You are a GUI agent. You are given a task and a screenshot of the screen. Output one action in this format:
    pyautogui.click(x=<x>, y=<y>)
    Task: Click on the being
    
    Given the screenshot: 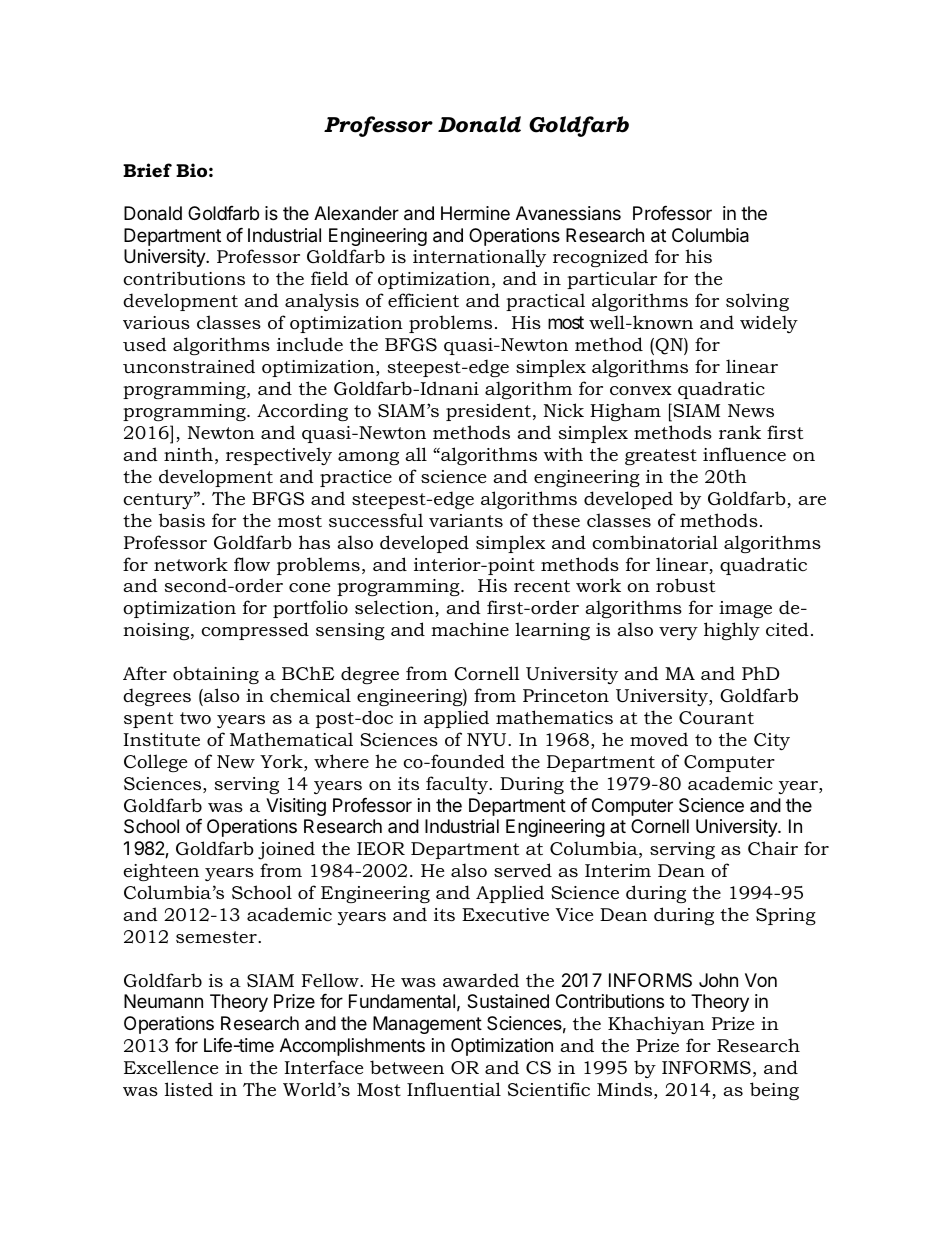 What is the action you would take?
    pyautogui.click(x=774, y=1091)
